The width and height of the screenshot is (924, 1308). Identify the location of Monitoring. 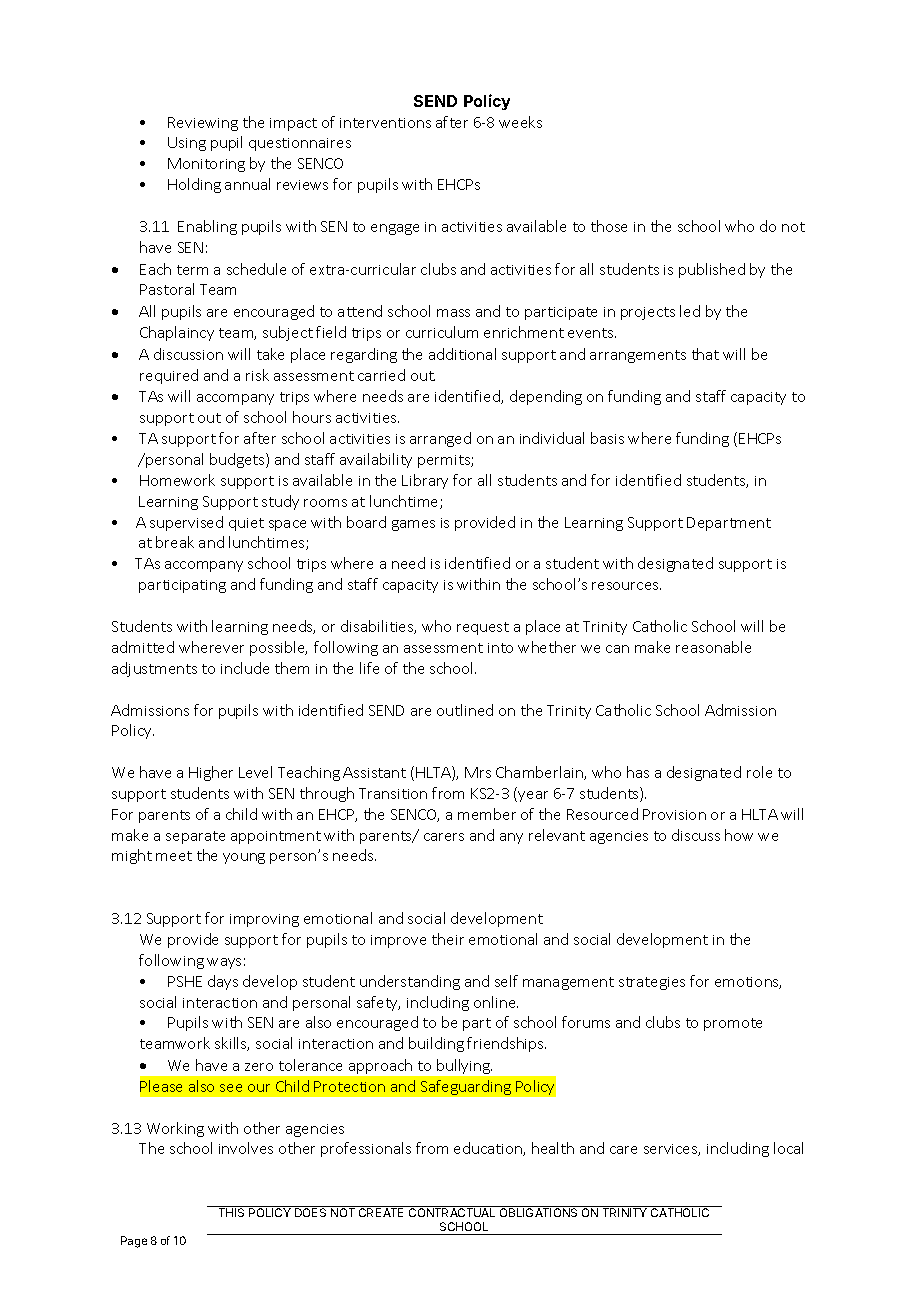
(206, 165).
